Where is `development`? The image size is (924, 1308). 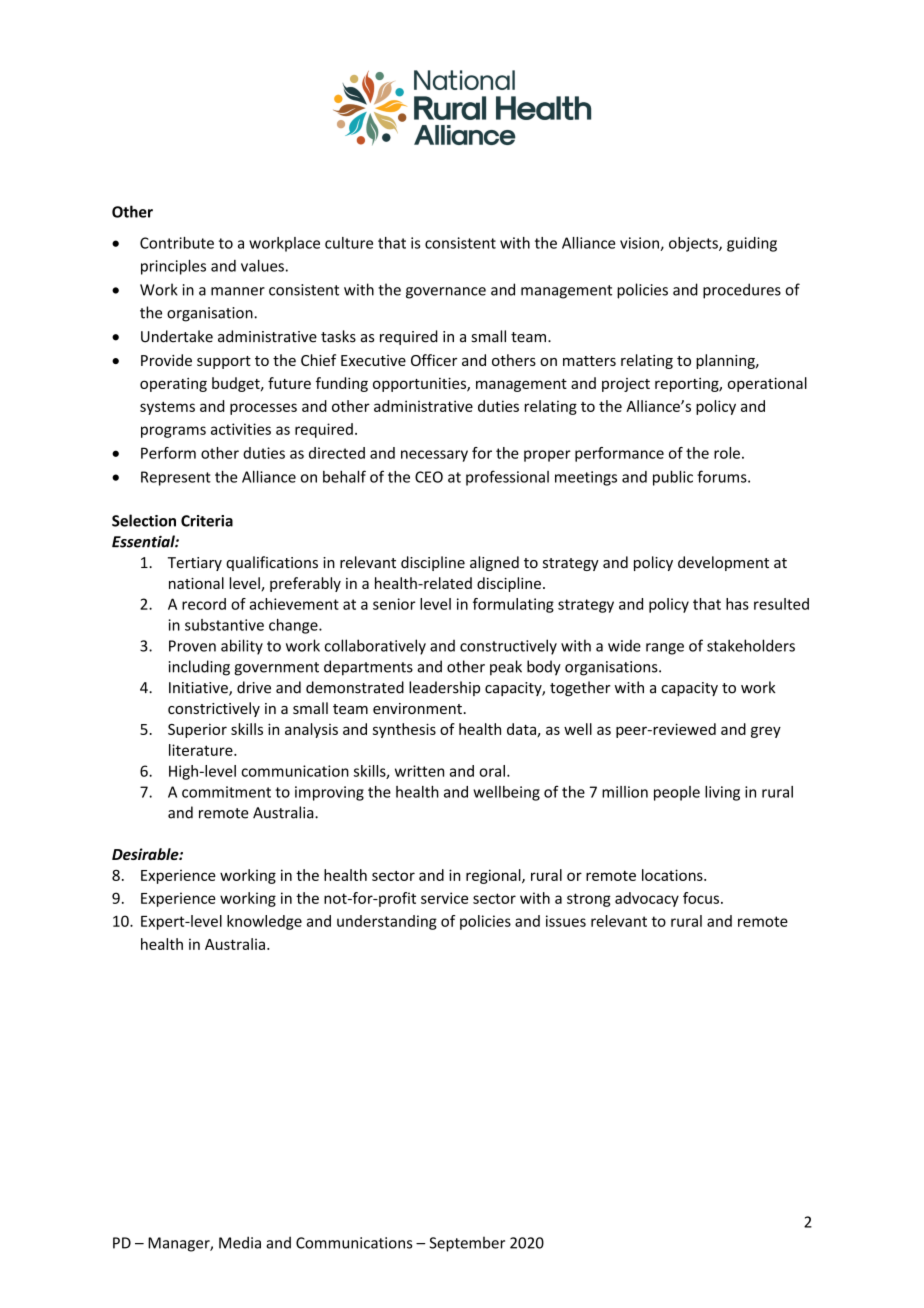 development is located at coordinates (723, 563).
